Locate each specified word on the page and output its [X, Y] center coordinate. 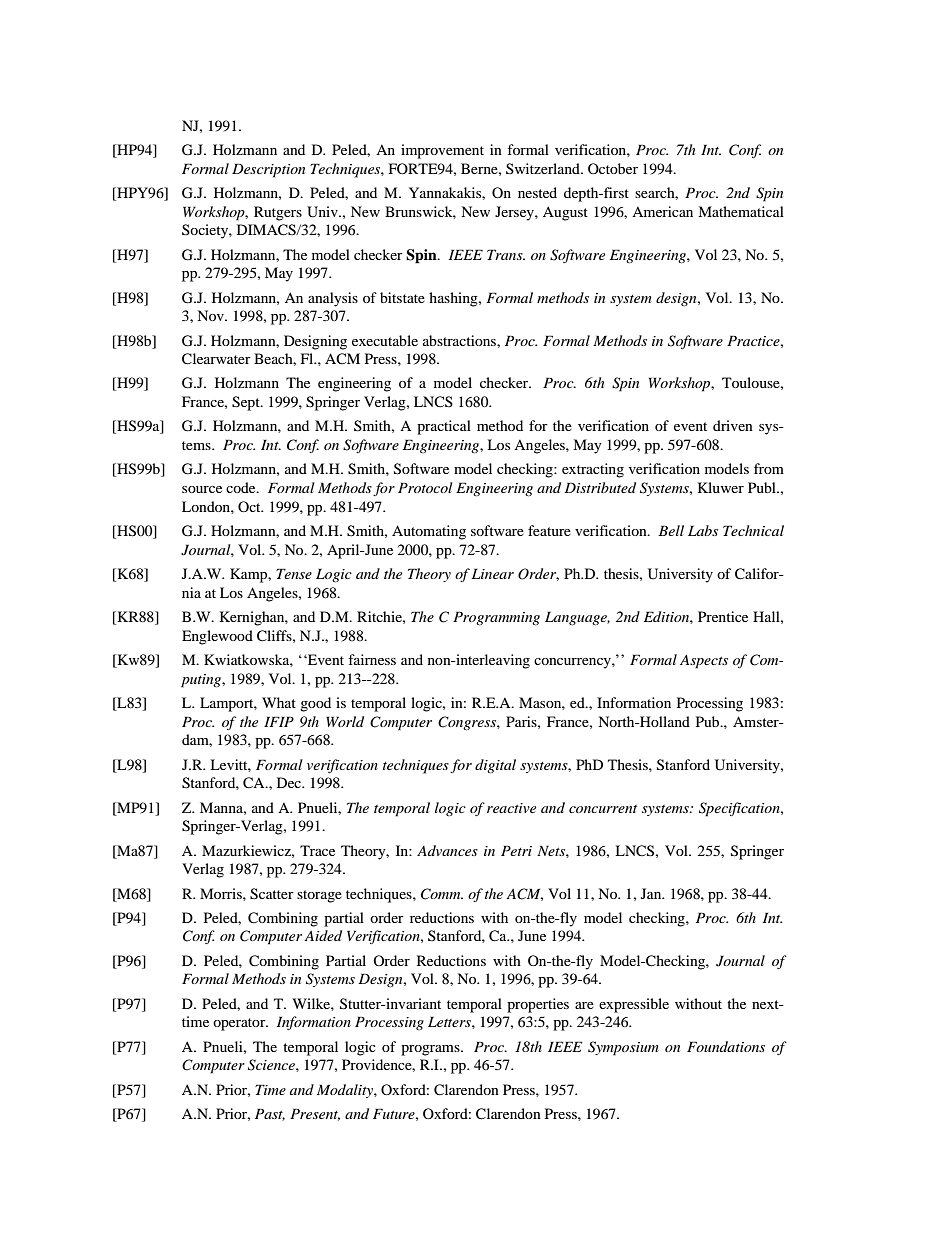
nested [537, 192]
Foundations [726, 1046]
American [662, 211]
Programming [496, 618]
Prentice [723, 616]
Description [268, 170]
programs [431, 1050]
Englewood [217, 637]
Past [270, 1114]
